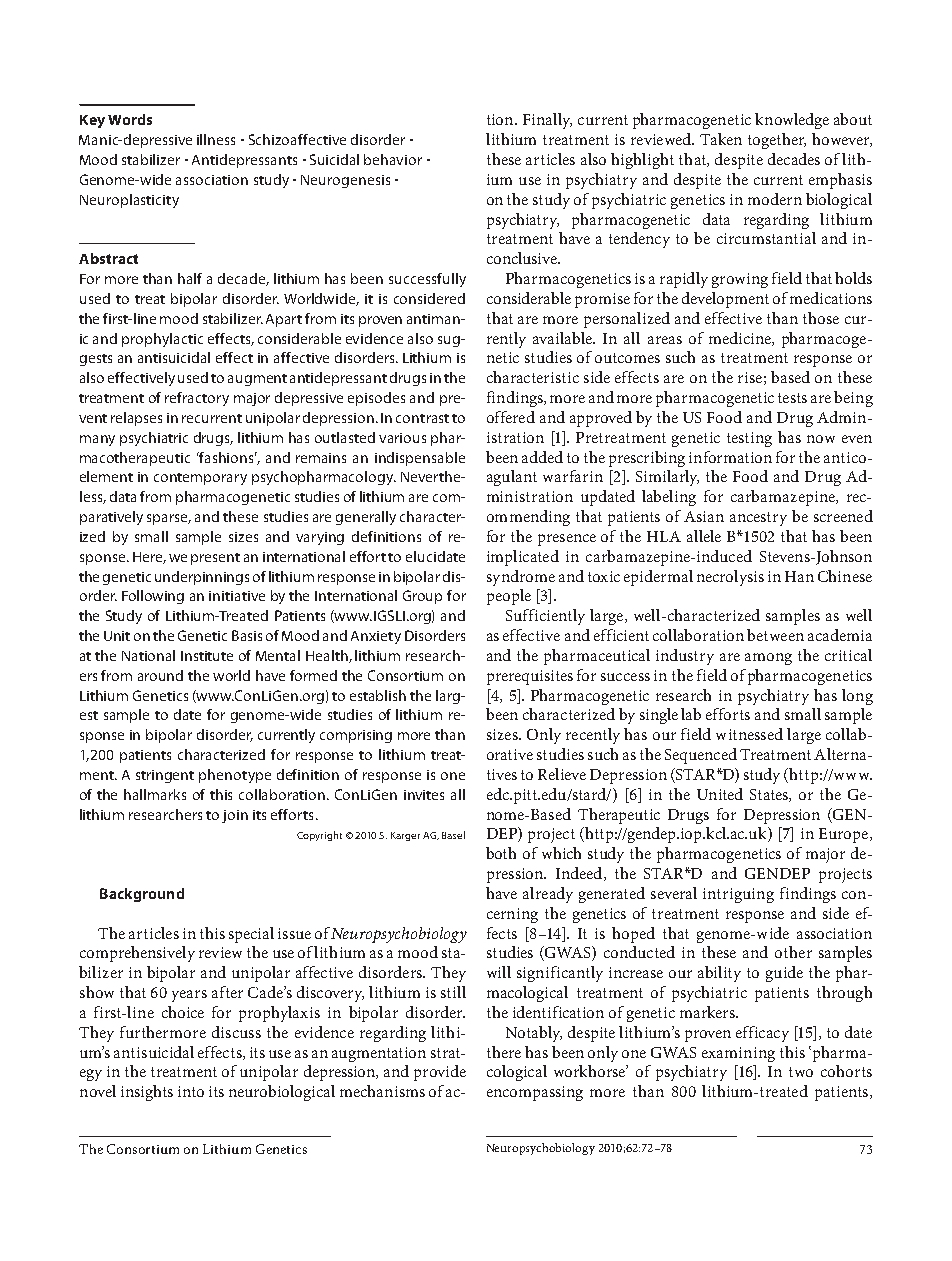 Image resolution: width=952 pixels, height=1261 pixels. I want to click on tests, so click(792, 398).
